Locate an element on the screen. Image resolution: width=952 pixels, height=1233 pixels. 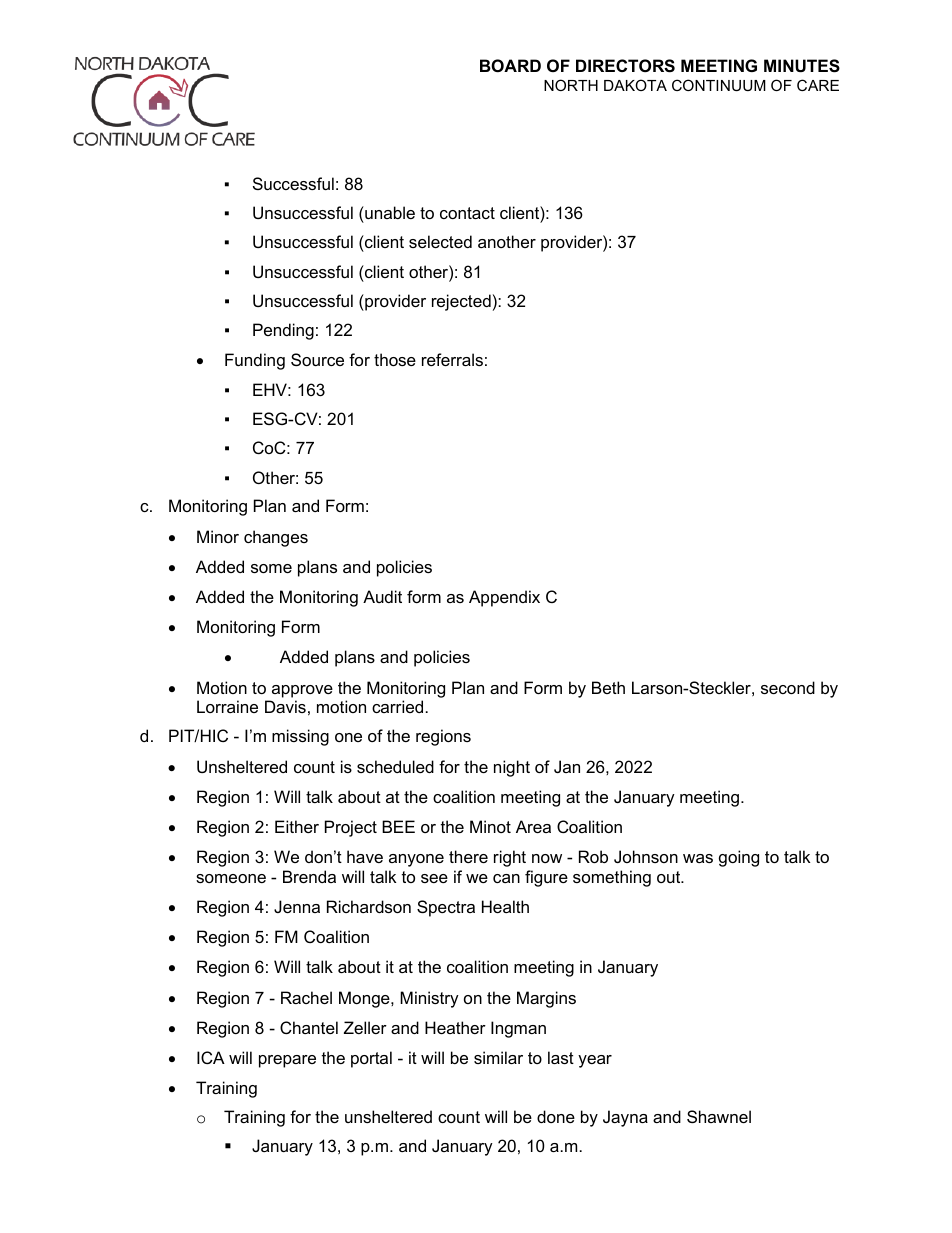
going is located at coordinates (739, 858).
